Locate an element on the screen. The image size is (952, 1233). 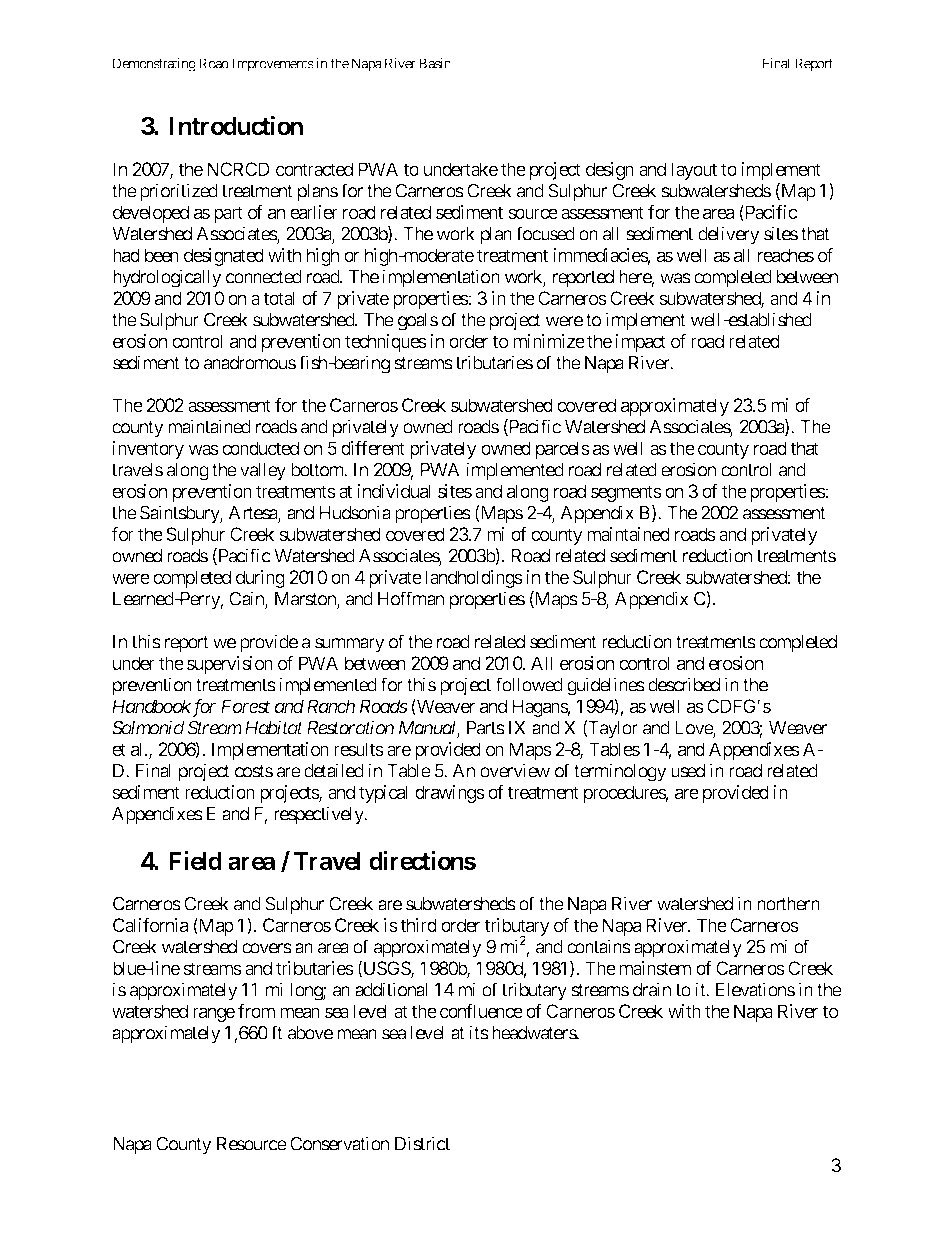
described is located at coordinates (684, 684).
